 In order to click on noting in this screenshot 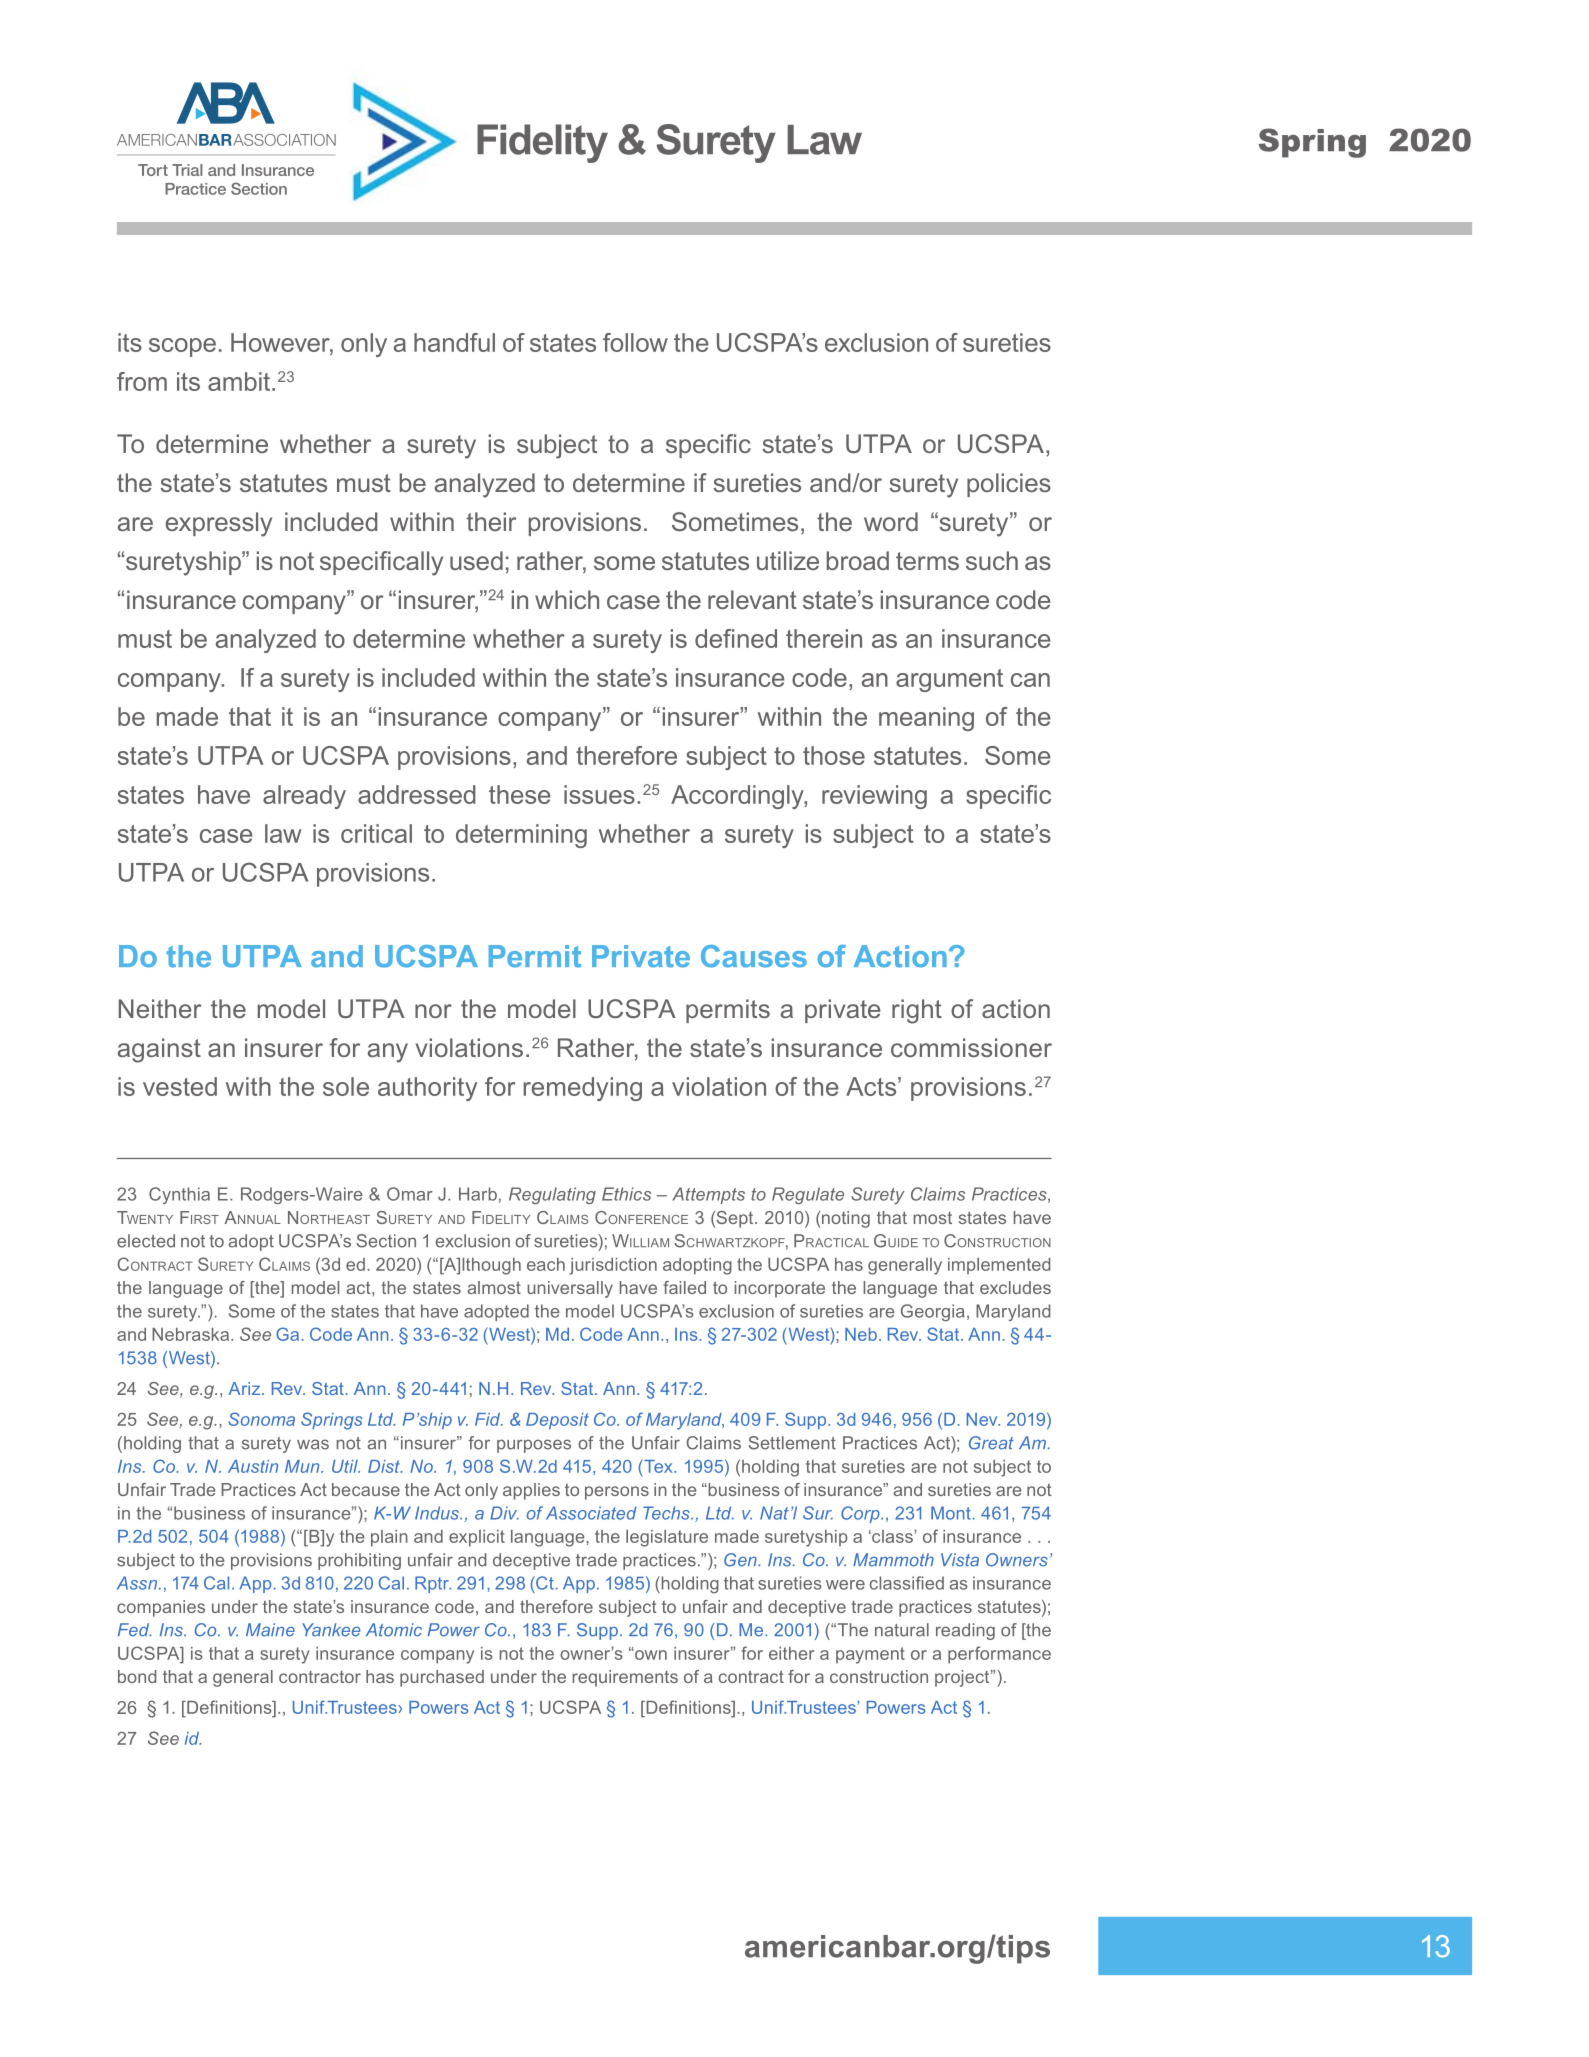, I will do `click(845, 1219)`.
